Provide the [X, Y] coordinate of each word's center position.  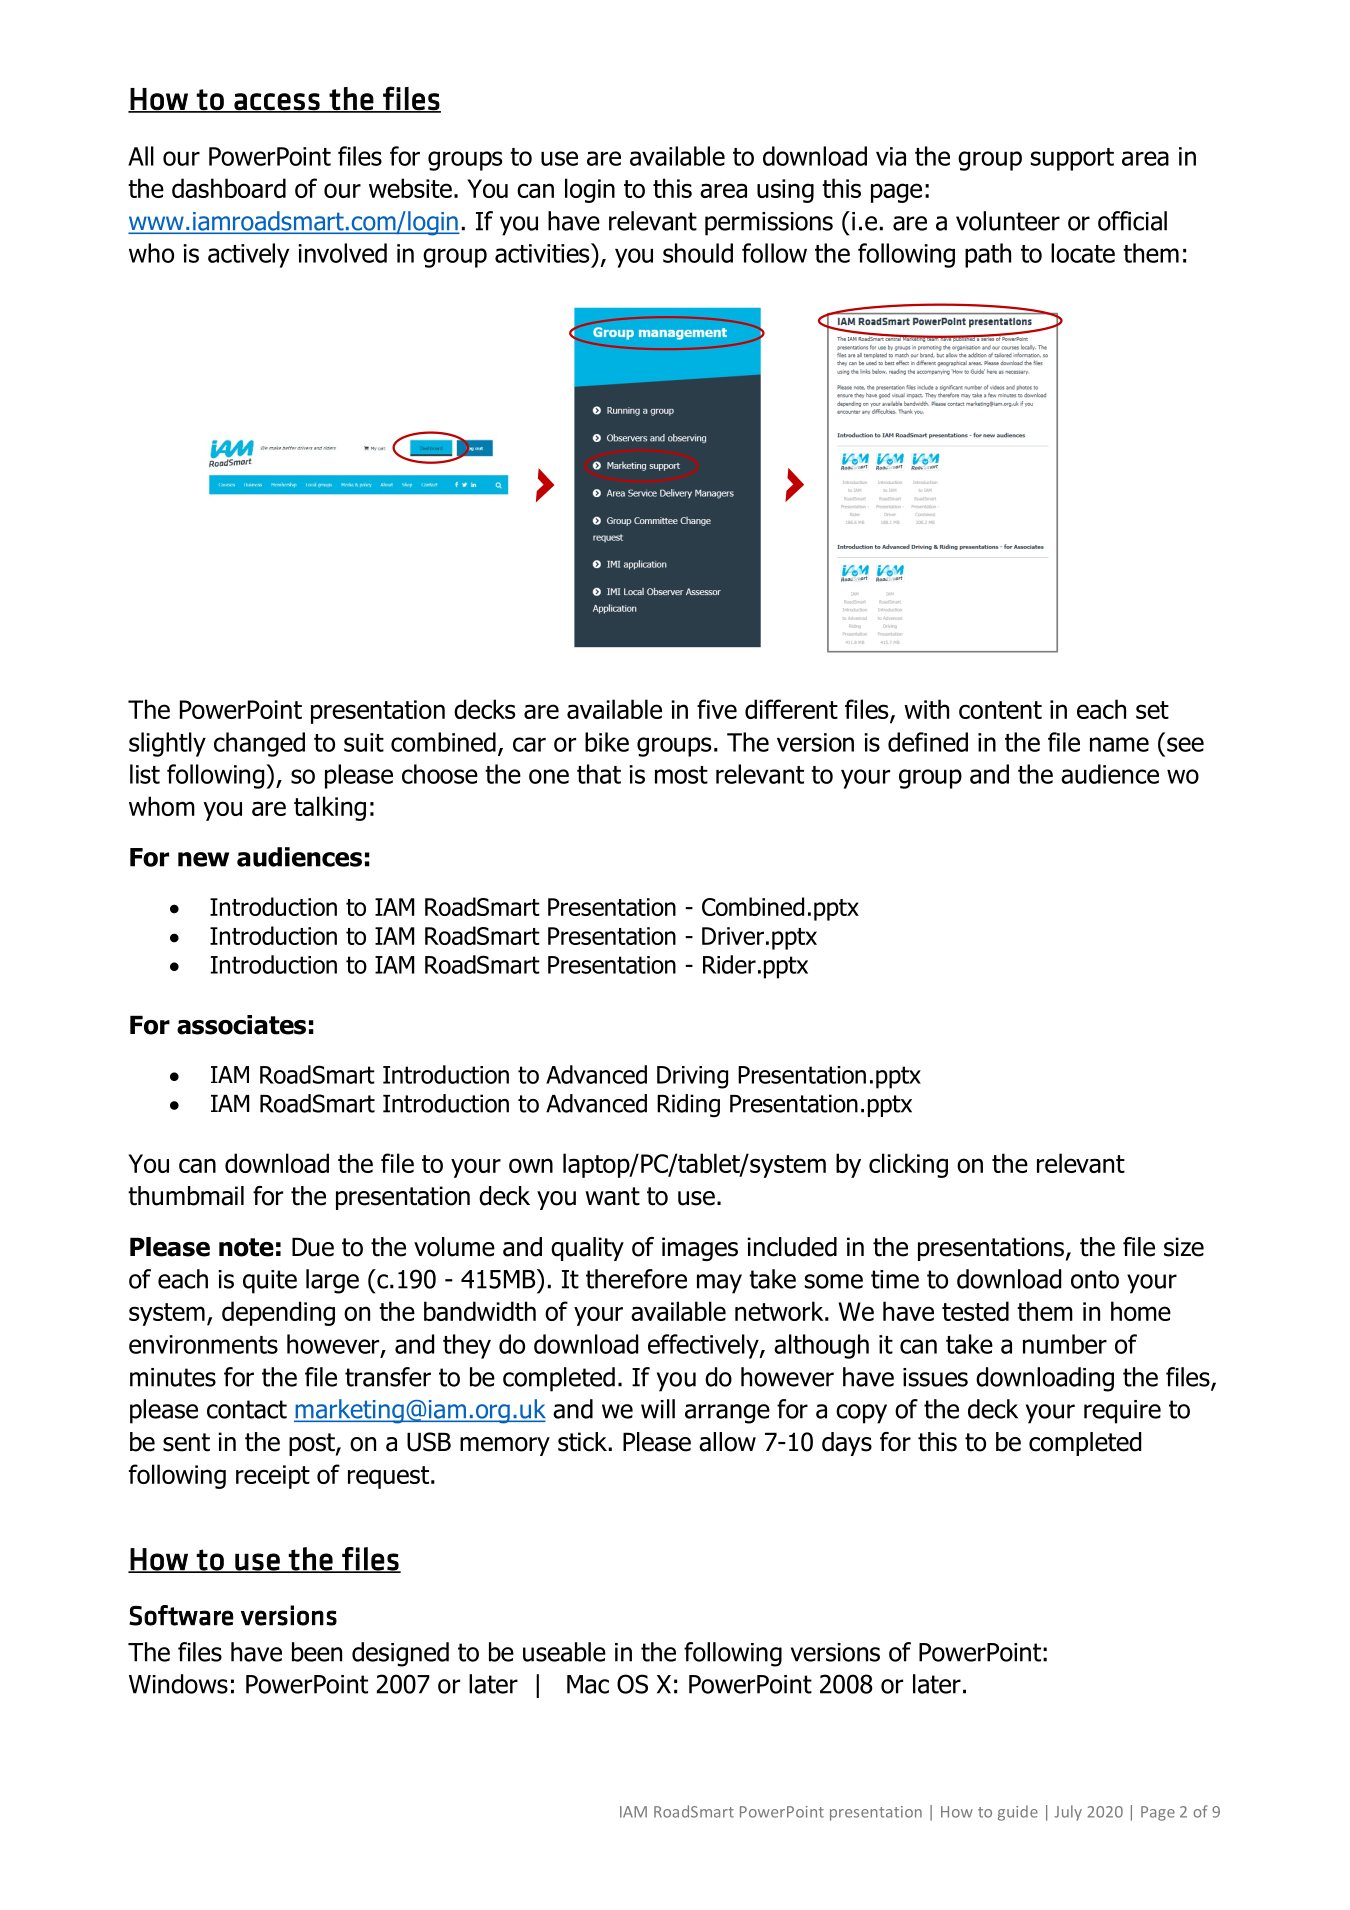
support [1072, 159]
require [1122, 1412]
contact [247, 1409]
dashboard [229, 188]
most [681, 775]
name [1119, 744]
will [658, 1409]
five [717, 709]
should [698, 253]
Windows [178, 1684]
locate [1083, 253]
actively [248, 255]
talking [330, 808]
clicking [908, 1165]
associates [241, 1025]
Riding [688, 1105]
